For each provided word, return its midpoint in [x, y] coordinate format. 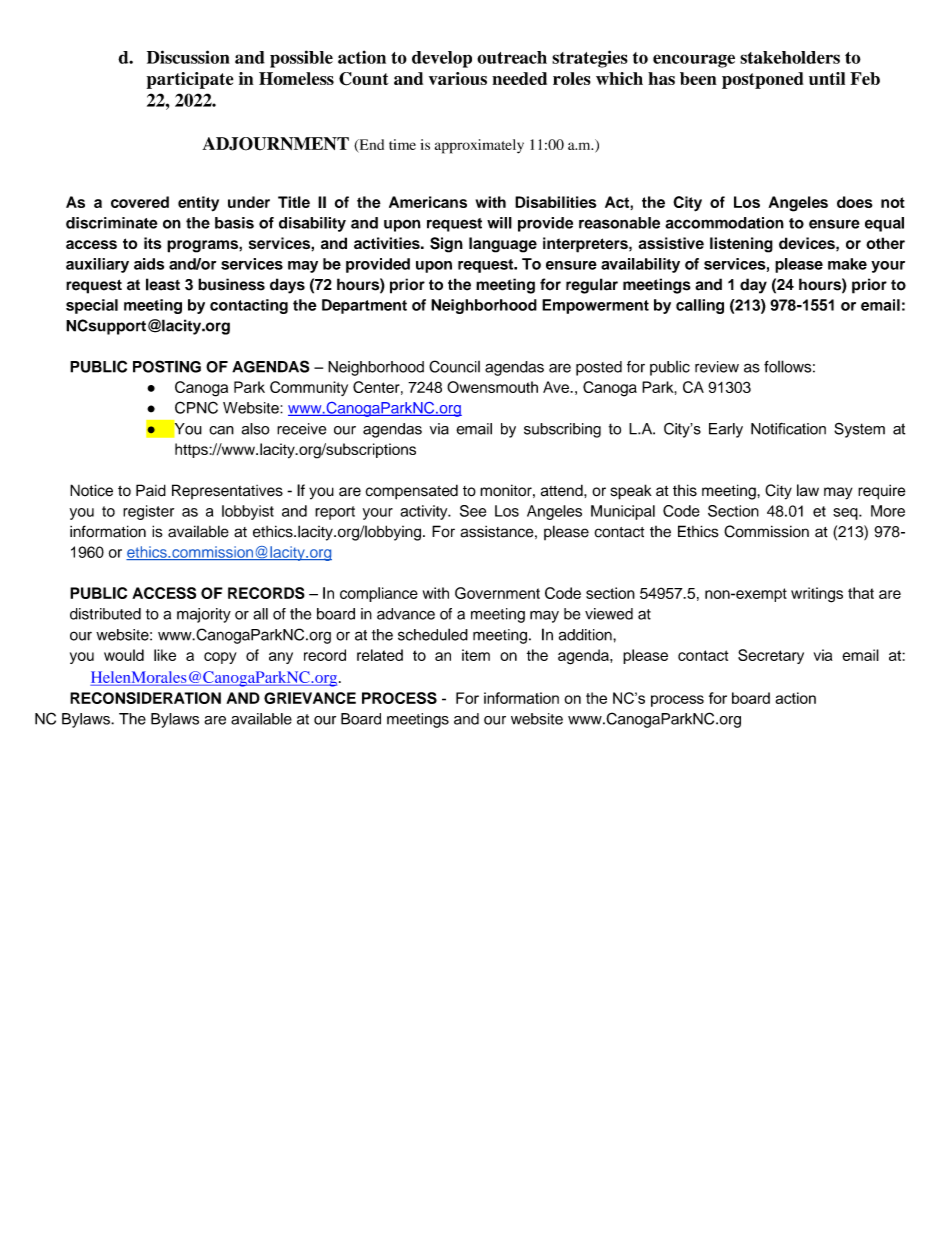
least [163, 284]
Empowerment [595, 306]
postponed [763, 80]
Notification [788, 428]
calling [700, 306]
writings [817, 595]
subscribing [562, 430]
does [855, 202]
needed [519, 78]
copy [220, 658]
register [148, 512]
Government [497, 593]
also [256, 429]
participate [190, 80]
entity [198, 204]
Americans [428, 202]
